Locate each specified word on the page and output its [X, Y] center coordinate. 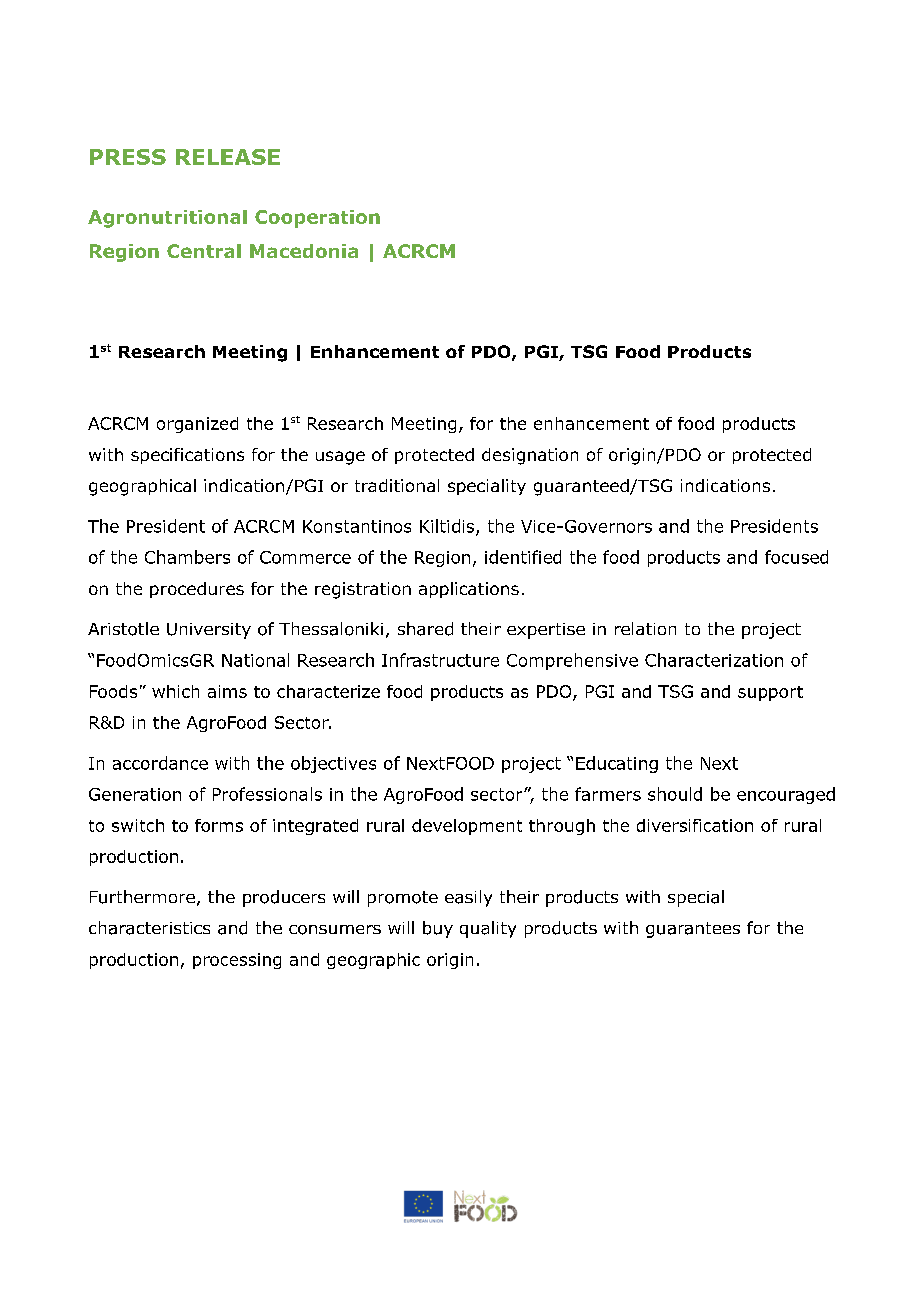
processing [237, 961]
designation [530, 456]
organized [197, 425]
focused [796, 557]
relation [645, 628]
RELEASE [228, 157]
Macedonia [304, 251]
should [675, 794]
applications [469, 590]
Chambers [187, 557]
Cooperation [317, 219]
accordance [160, 763]
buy [438, 929]
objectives [333, 764]
